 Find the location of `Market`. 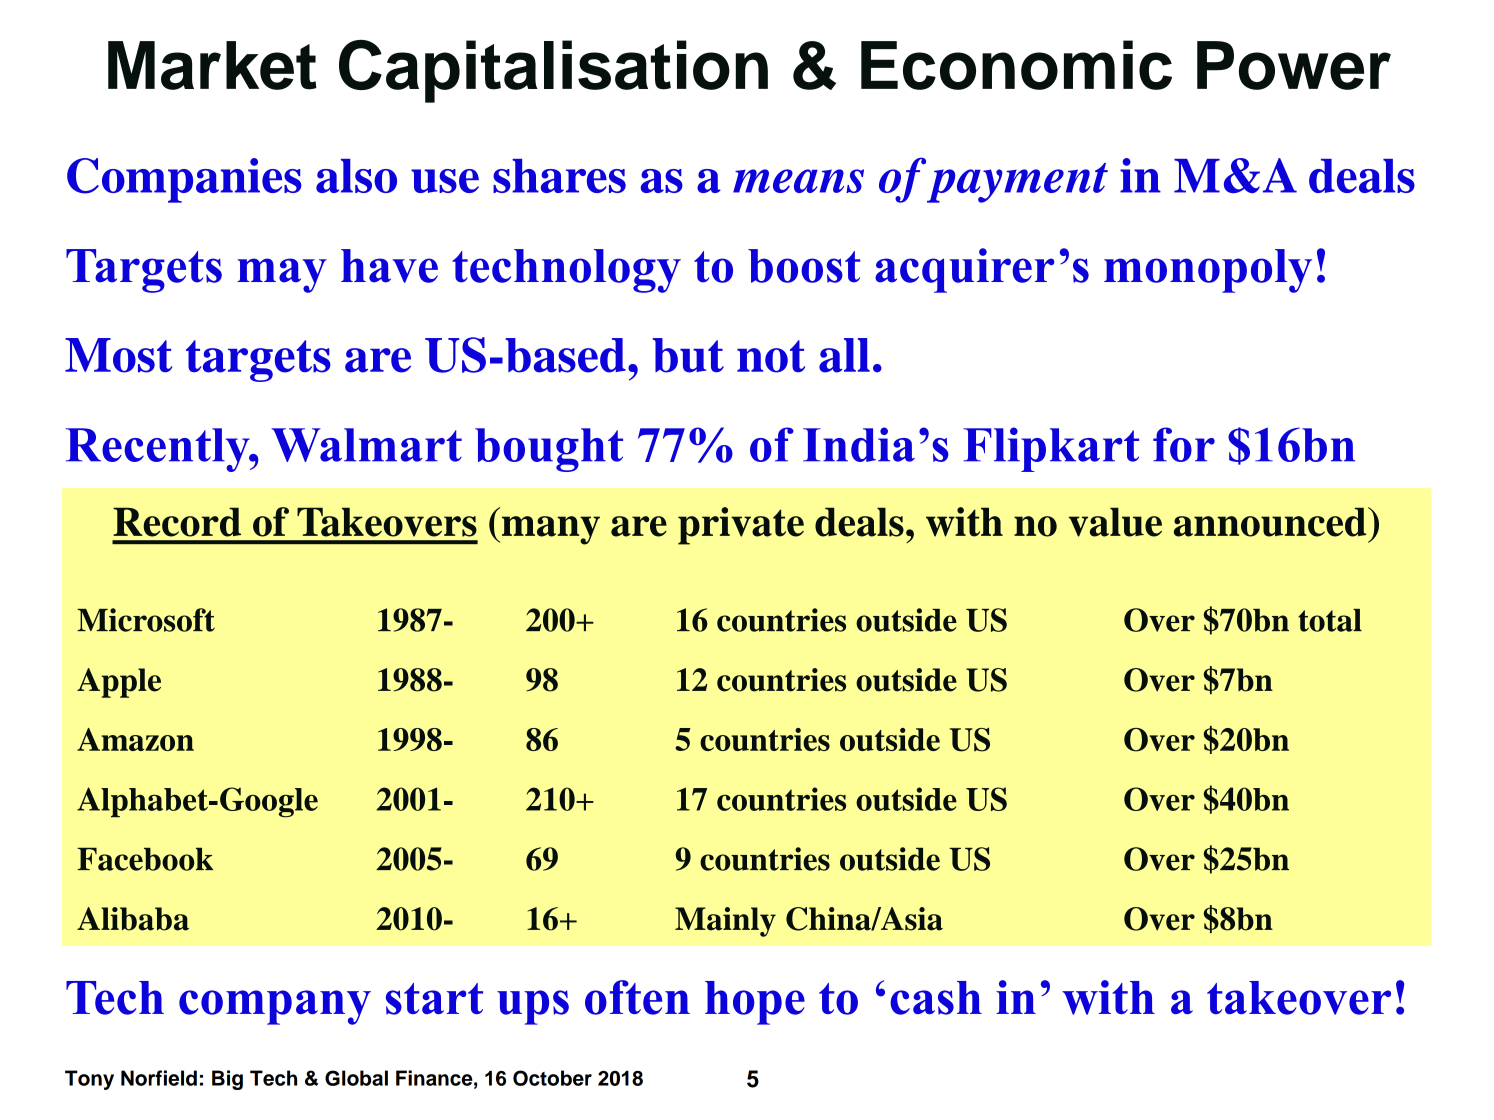

Market is located at coordinates (212, 65).
